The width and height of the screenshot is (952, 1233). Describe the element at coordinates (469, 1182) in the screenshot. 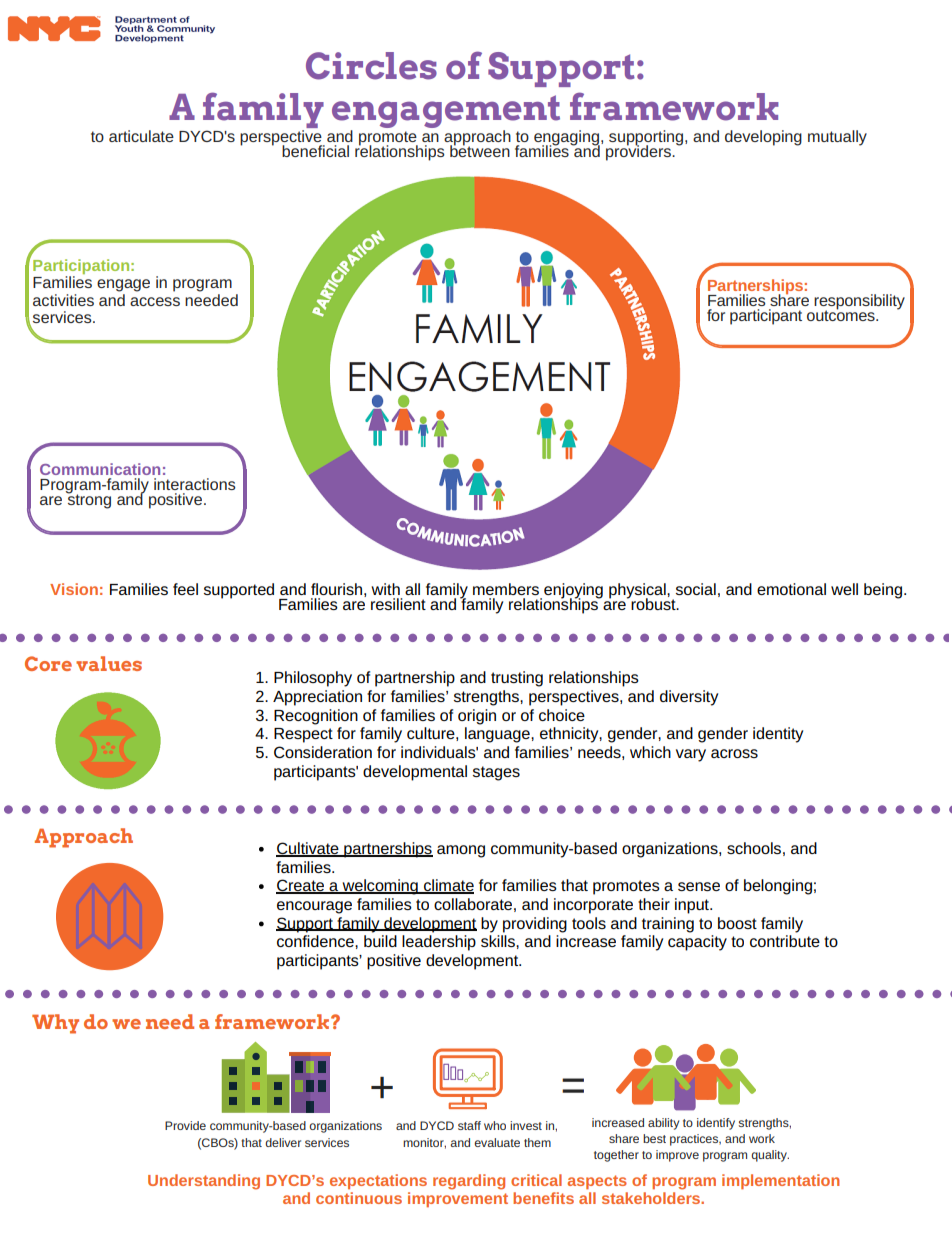

I see `regarding` at that location.
